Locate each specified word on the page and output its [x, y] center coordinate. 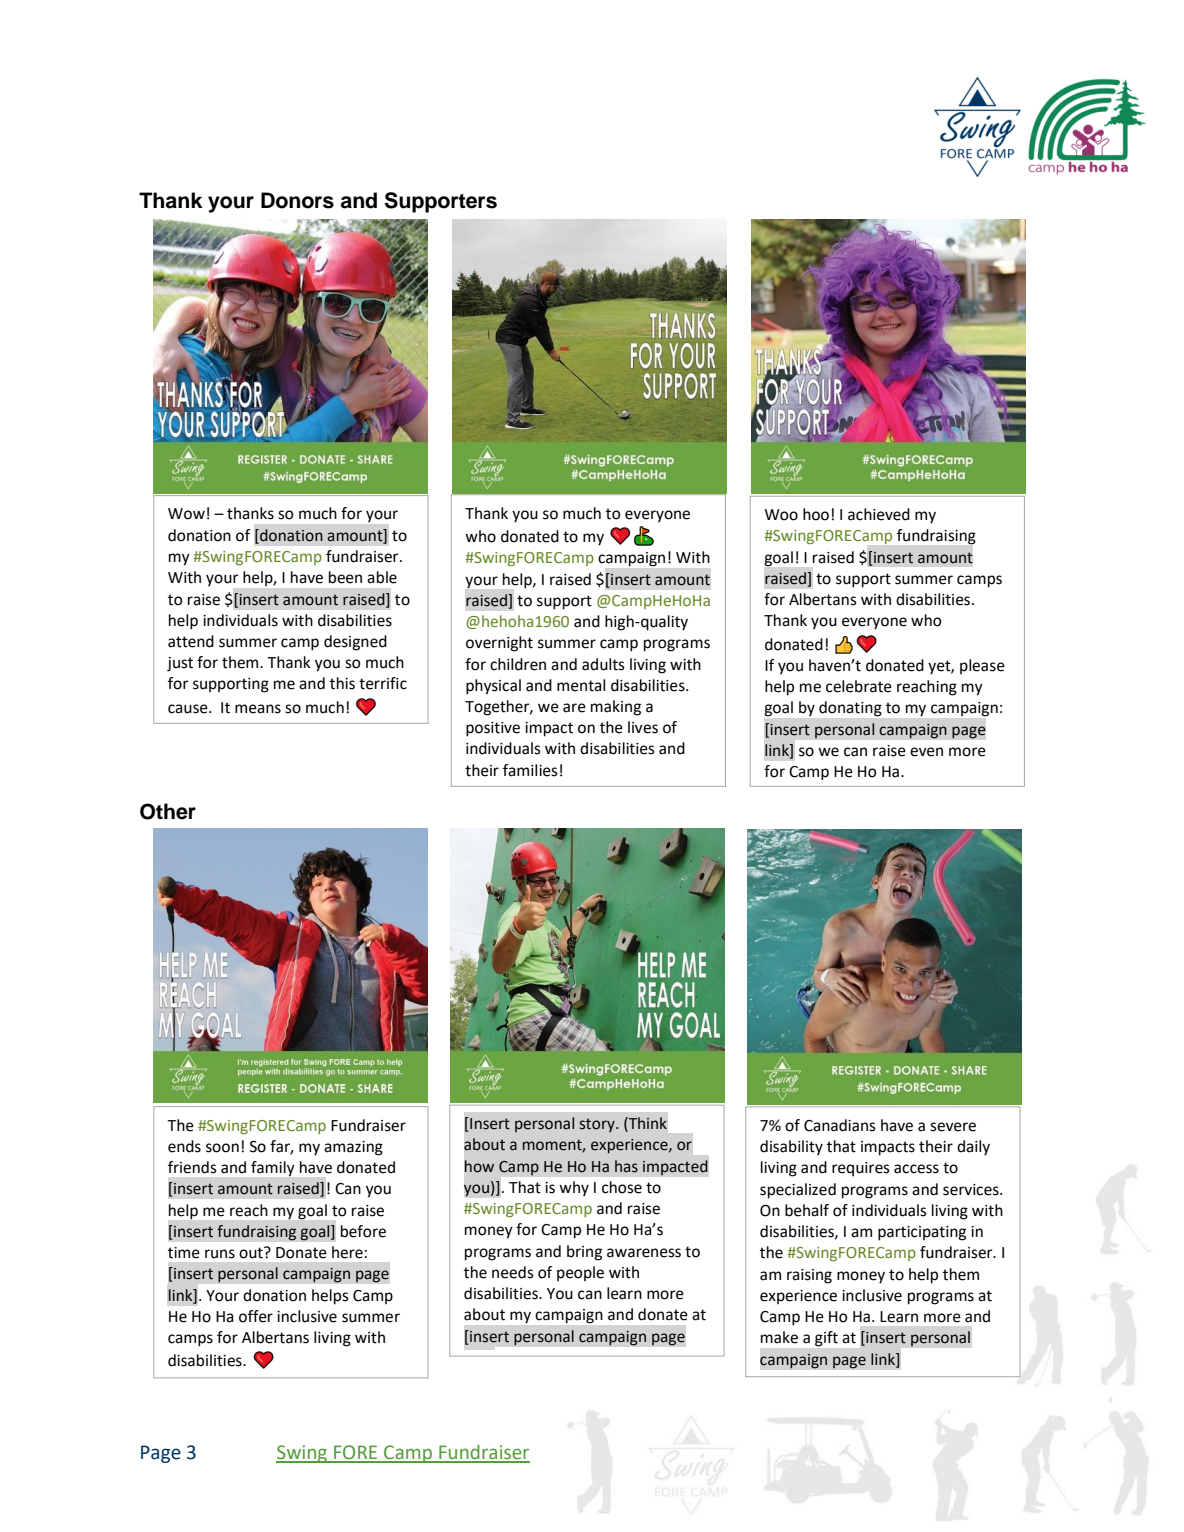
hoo [816, 514]
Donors [297, 200]
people [580, 1273]
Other [168, 811]
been [345, 577]
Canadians [840, 1125]
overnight [499, 644]
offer [256, 1316]
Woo [781, 515]
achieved [879, 514]
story [598, 1125]
